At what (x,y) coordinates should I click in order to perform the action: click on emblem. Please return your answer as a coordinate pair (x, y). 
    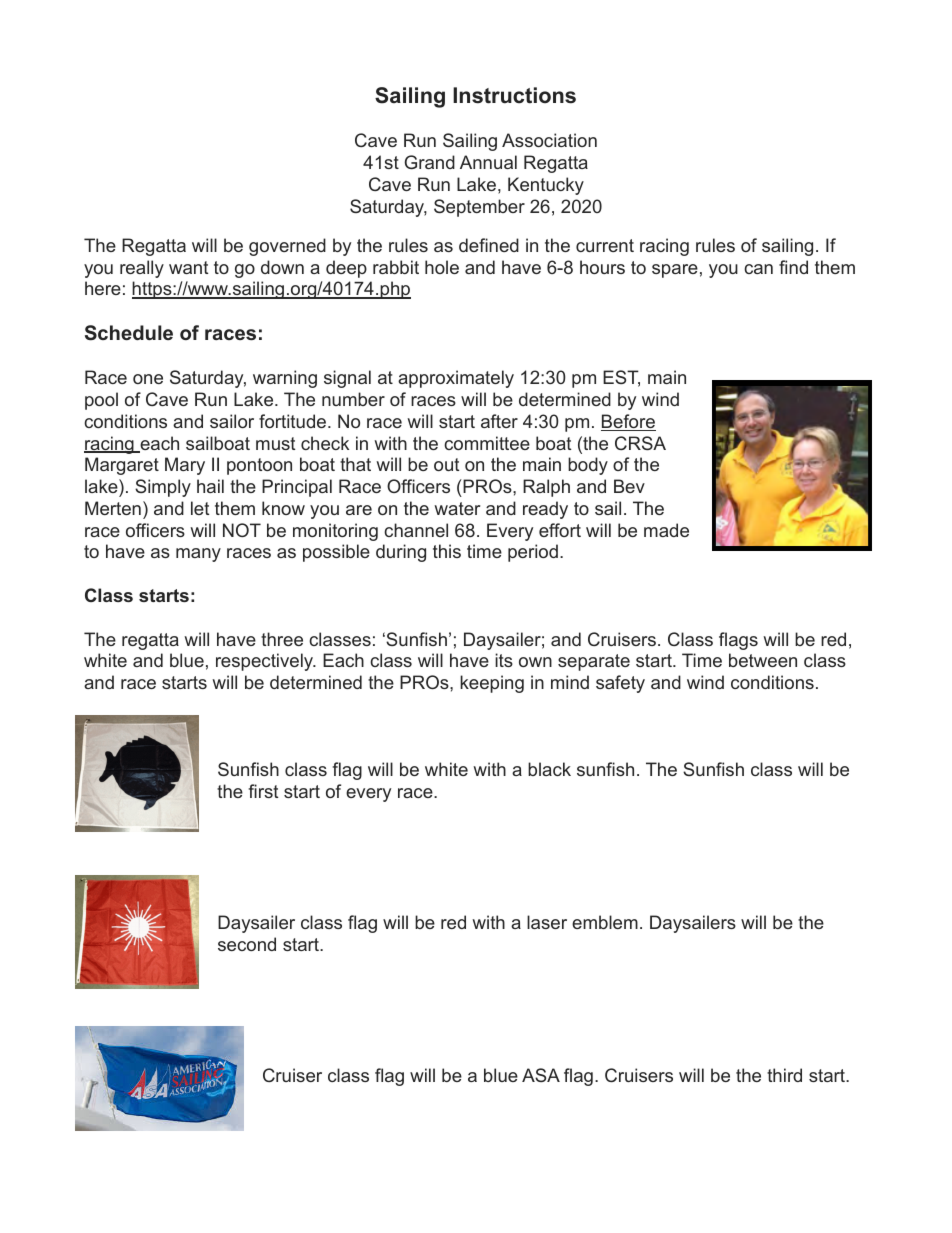
    Looking at the image, I should click on (605, 922).
